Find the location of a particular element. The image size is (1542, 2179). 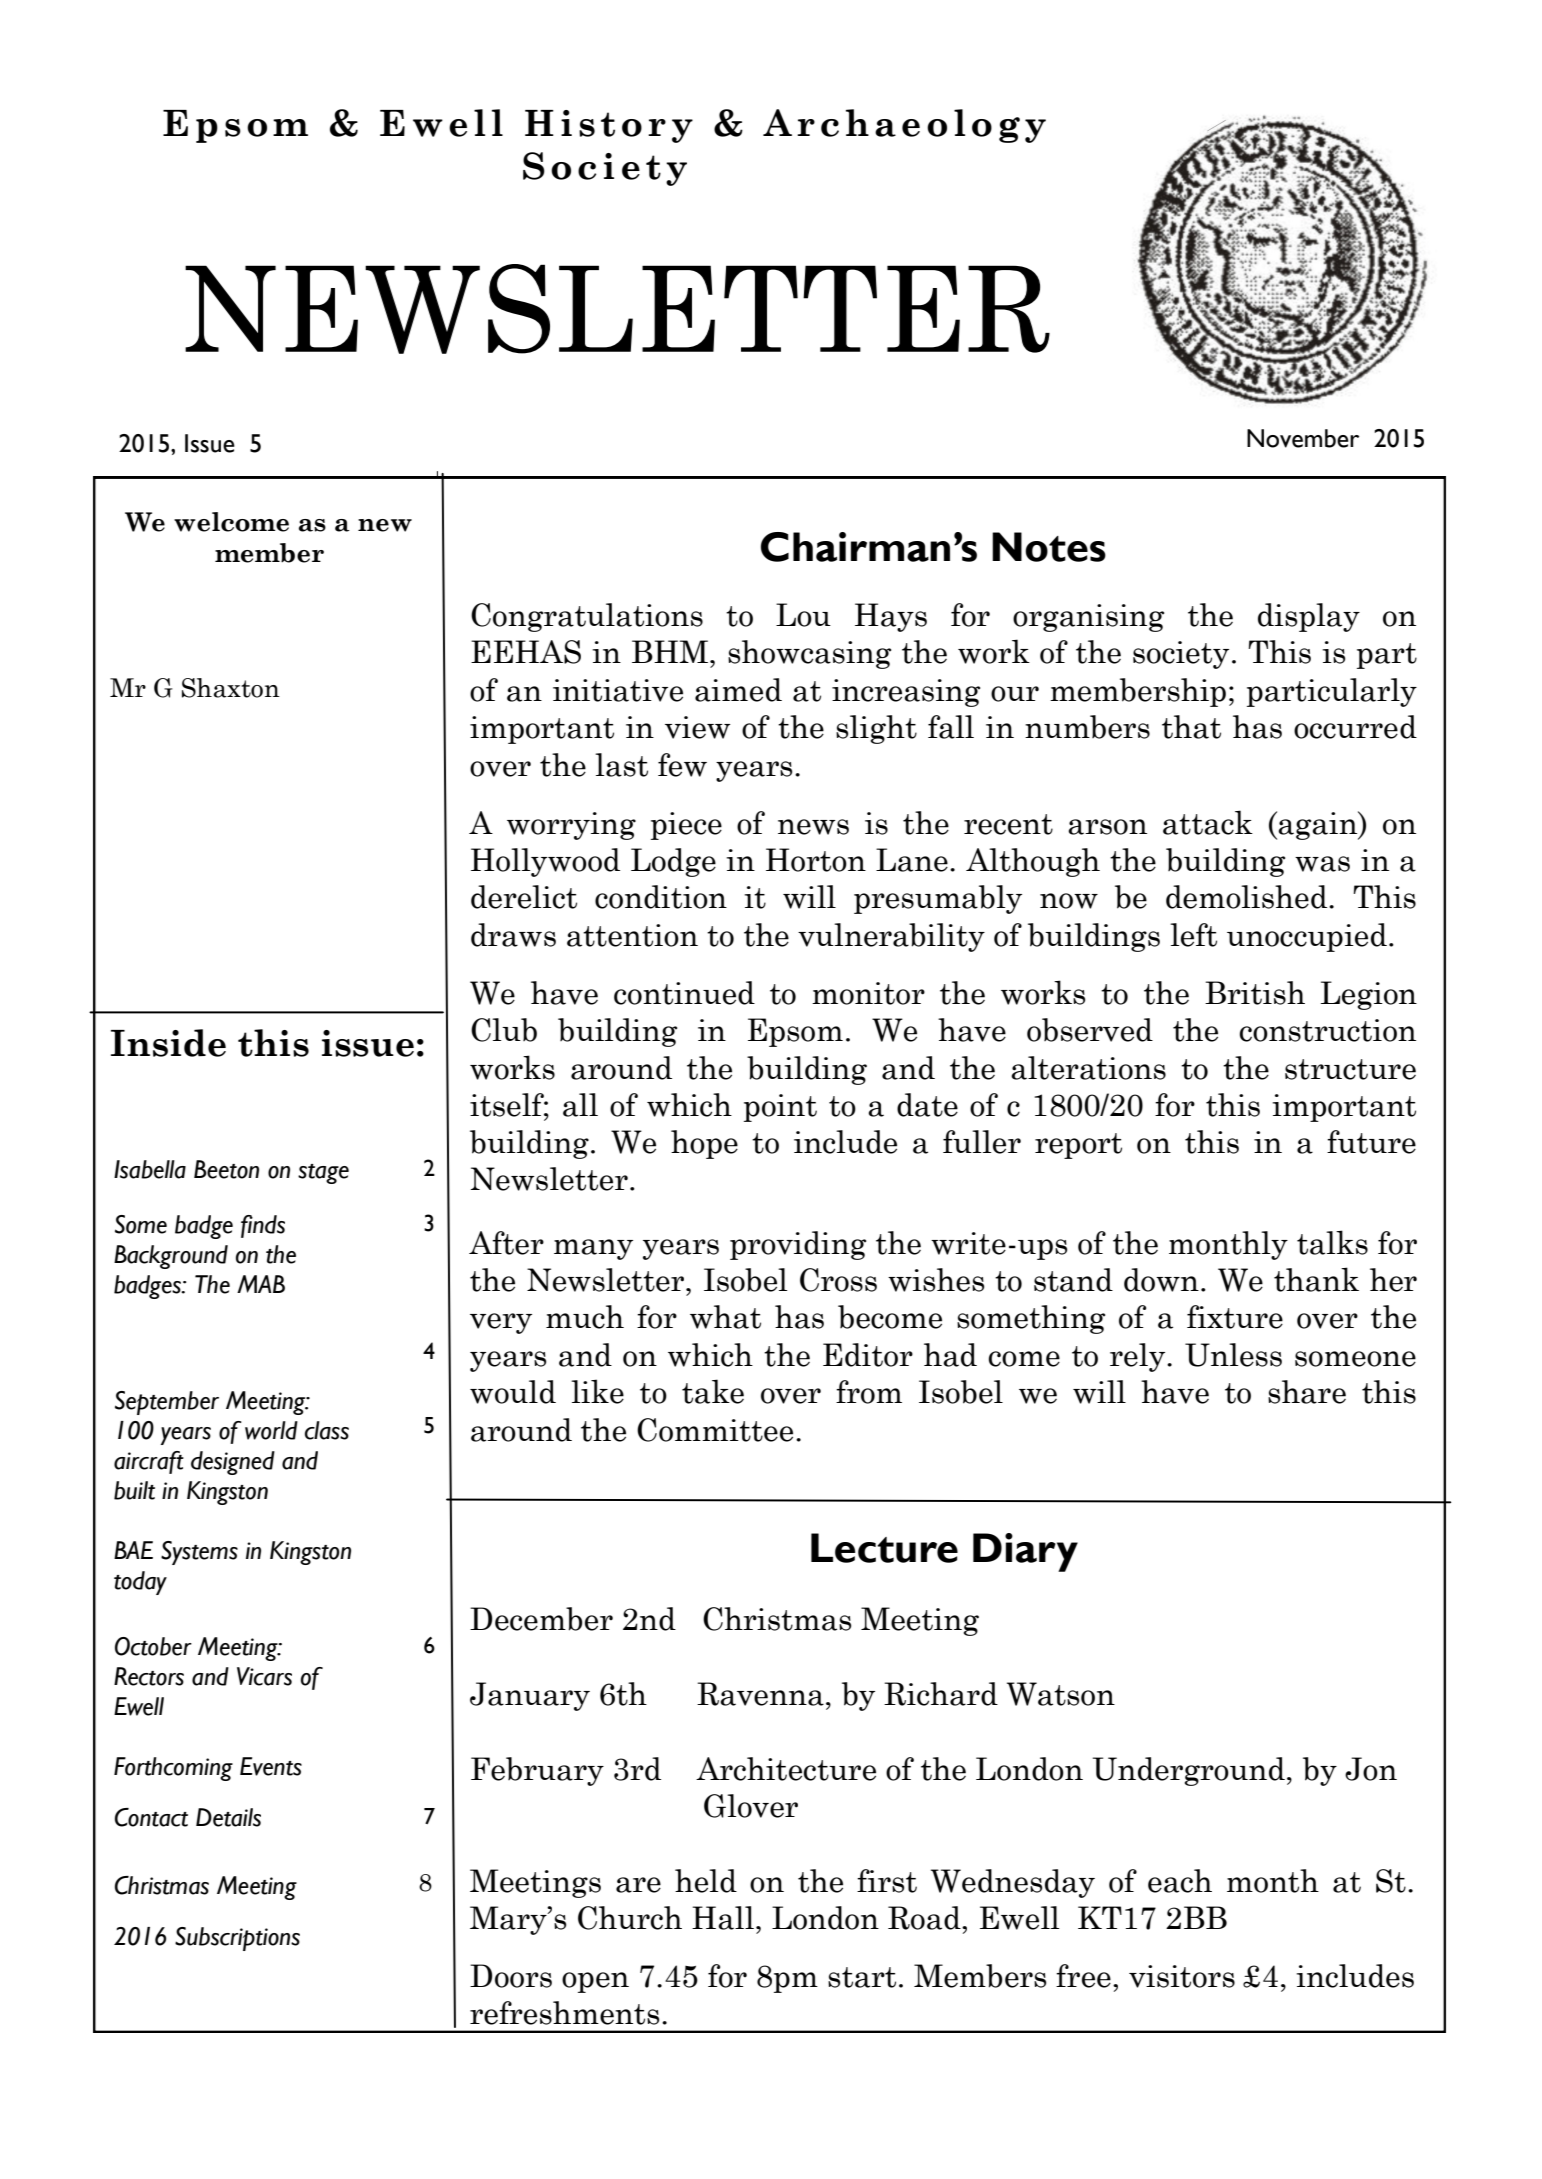

Inside is located at coordinates (168, 1043).
